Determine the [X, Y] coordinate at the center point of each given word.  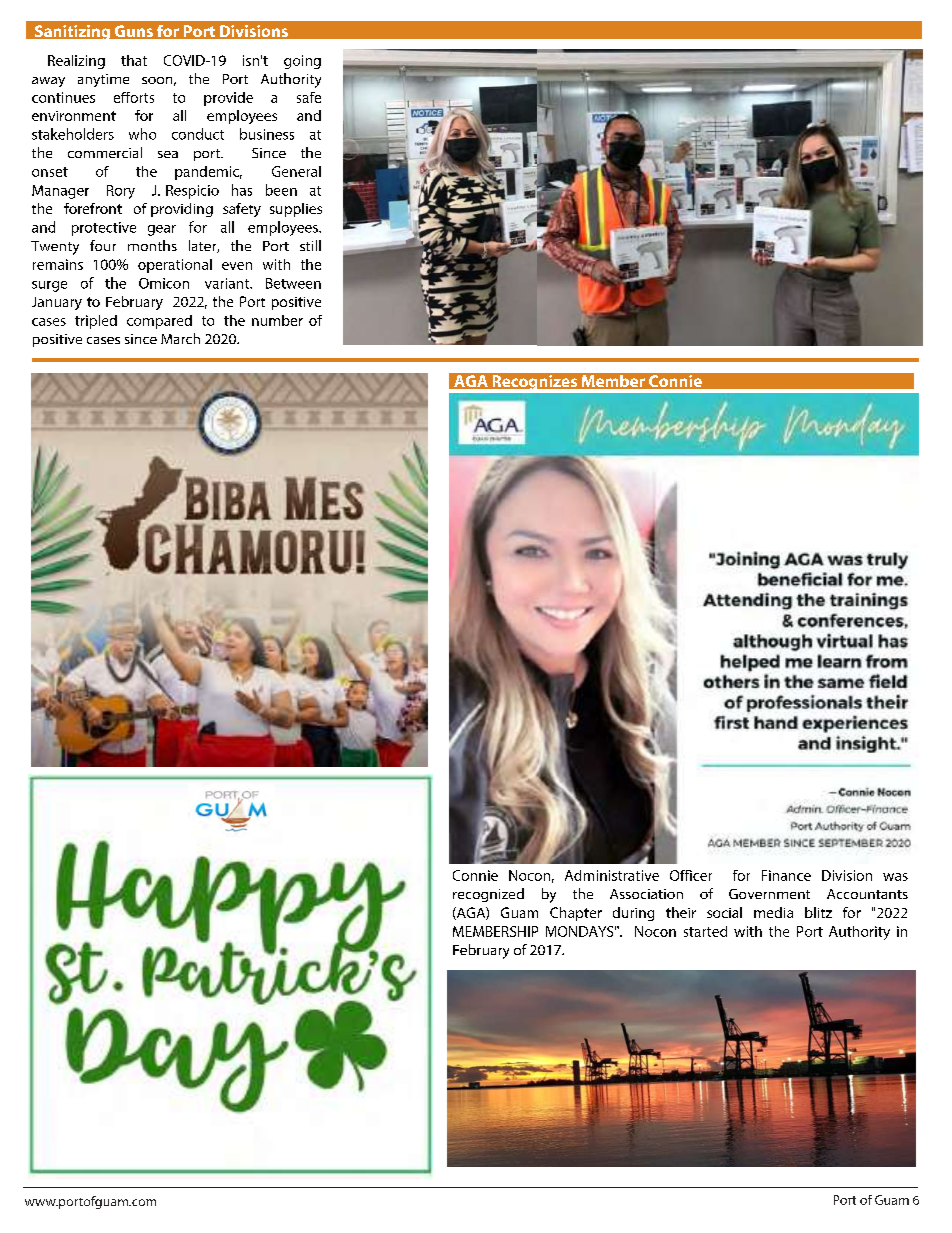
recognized [488, 895]
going [302, 62]
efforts [134, 97]
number [277, 320]
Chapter [576, 914]
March [180, 338]
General [296, 171]
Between [293, 283]
